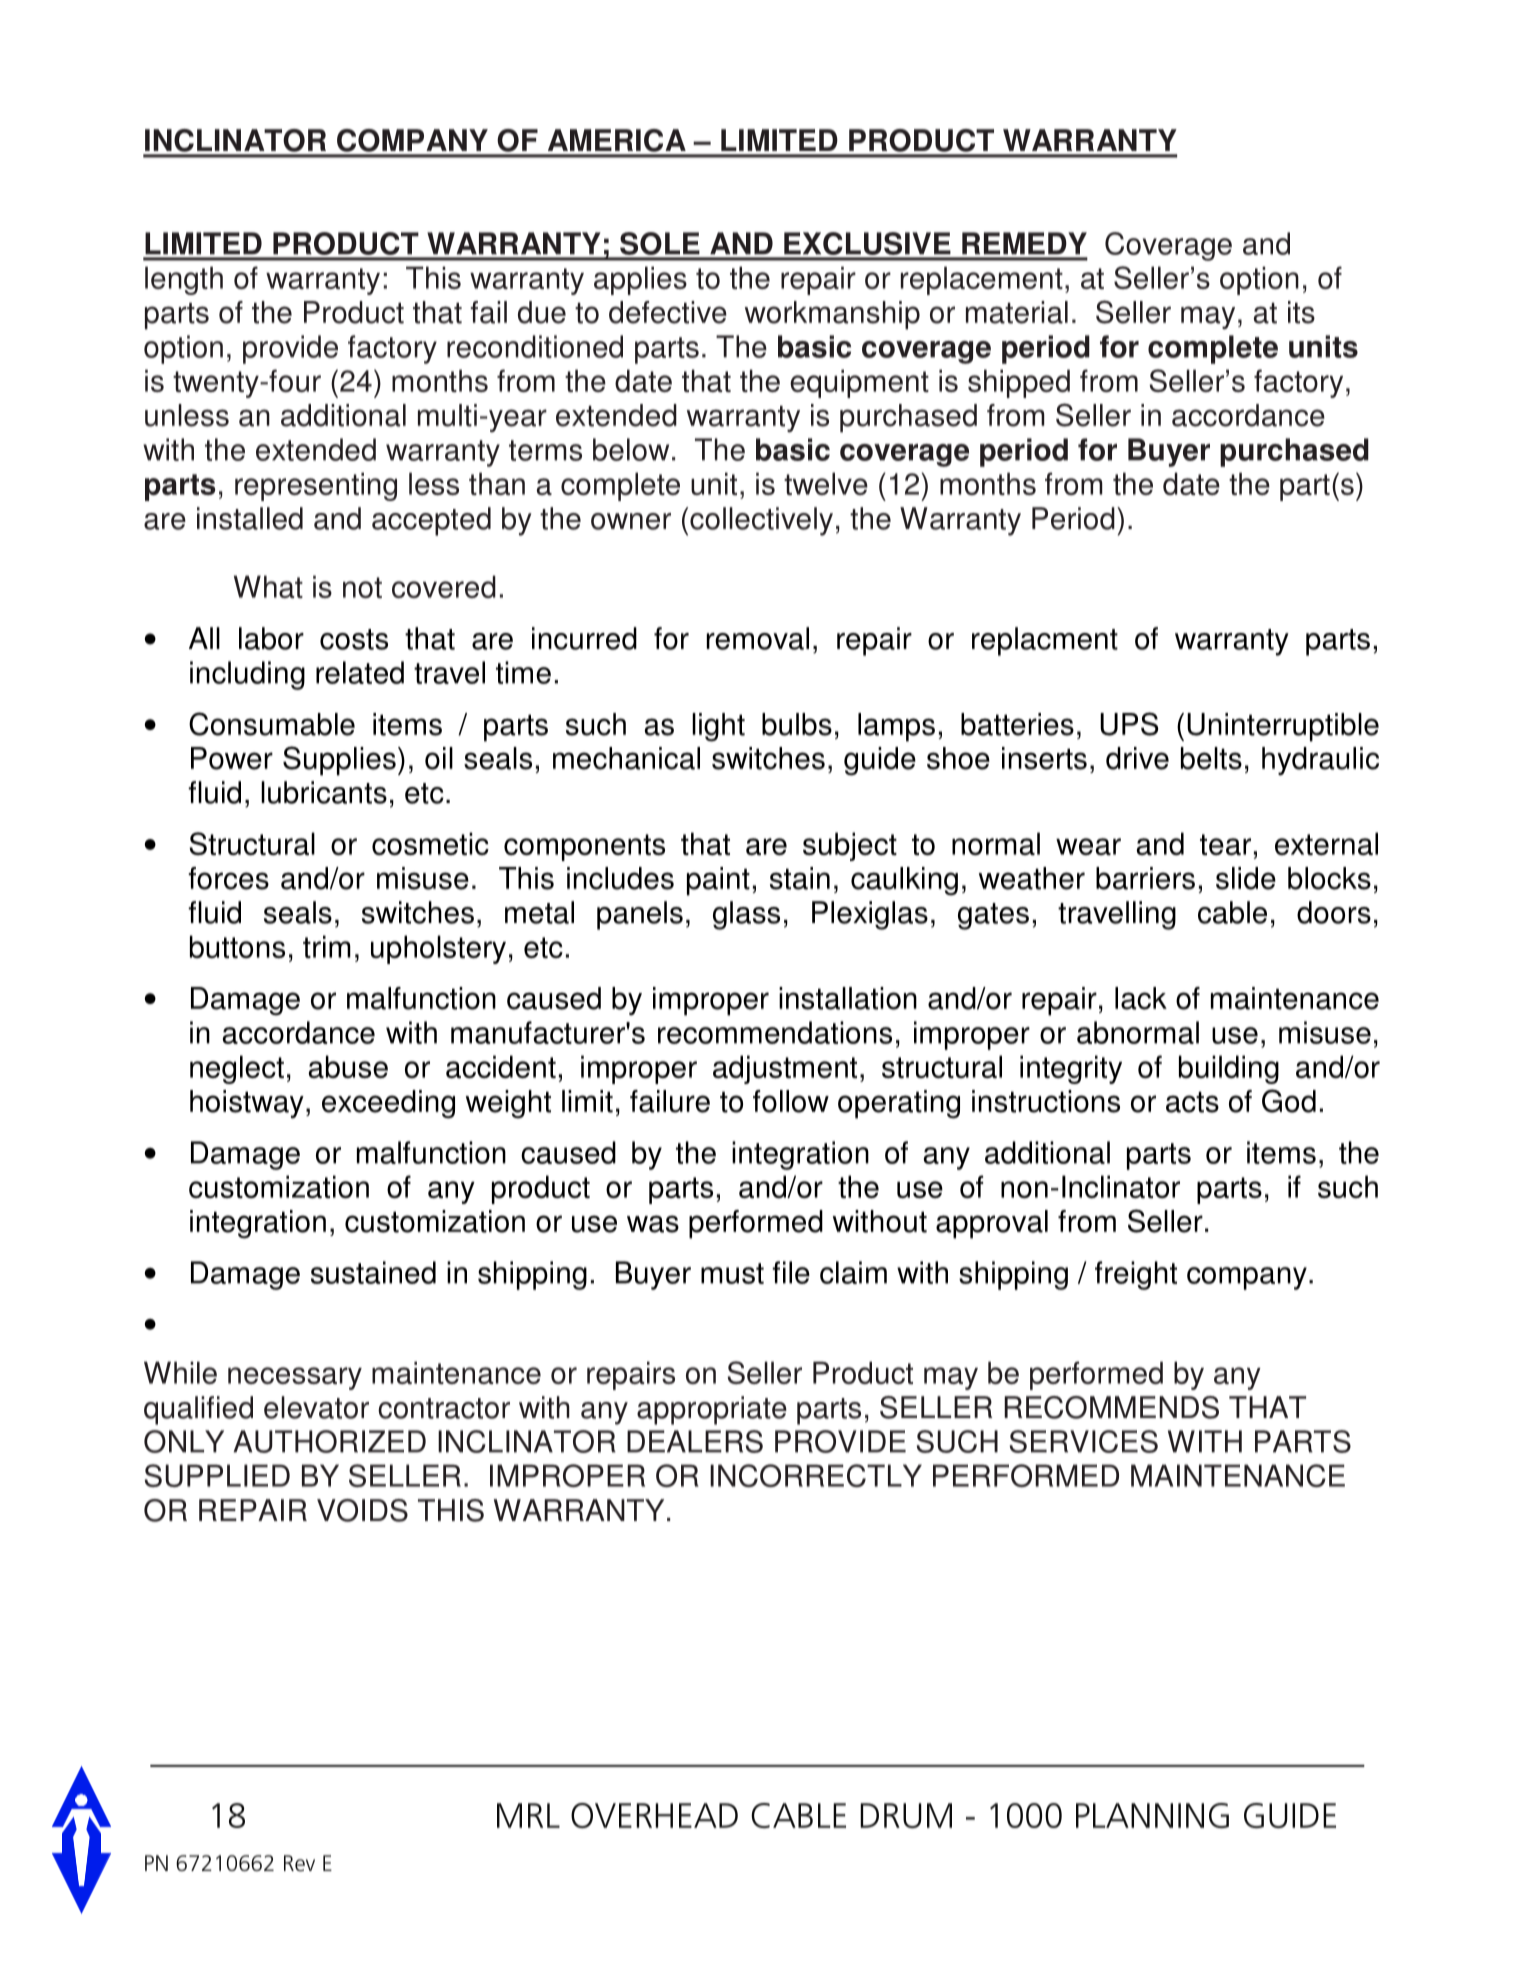 This screenshot has width=1523, height=1971. I want to click on trim, so click(327, 946).
